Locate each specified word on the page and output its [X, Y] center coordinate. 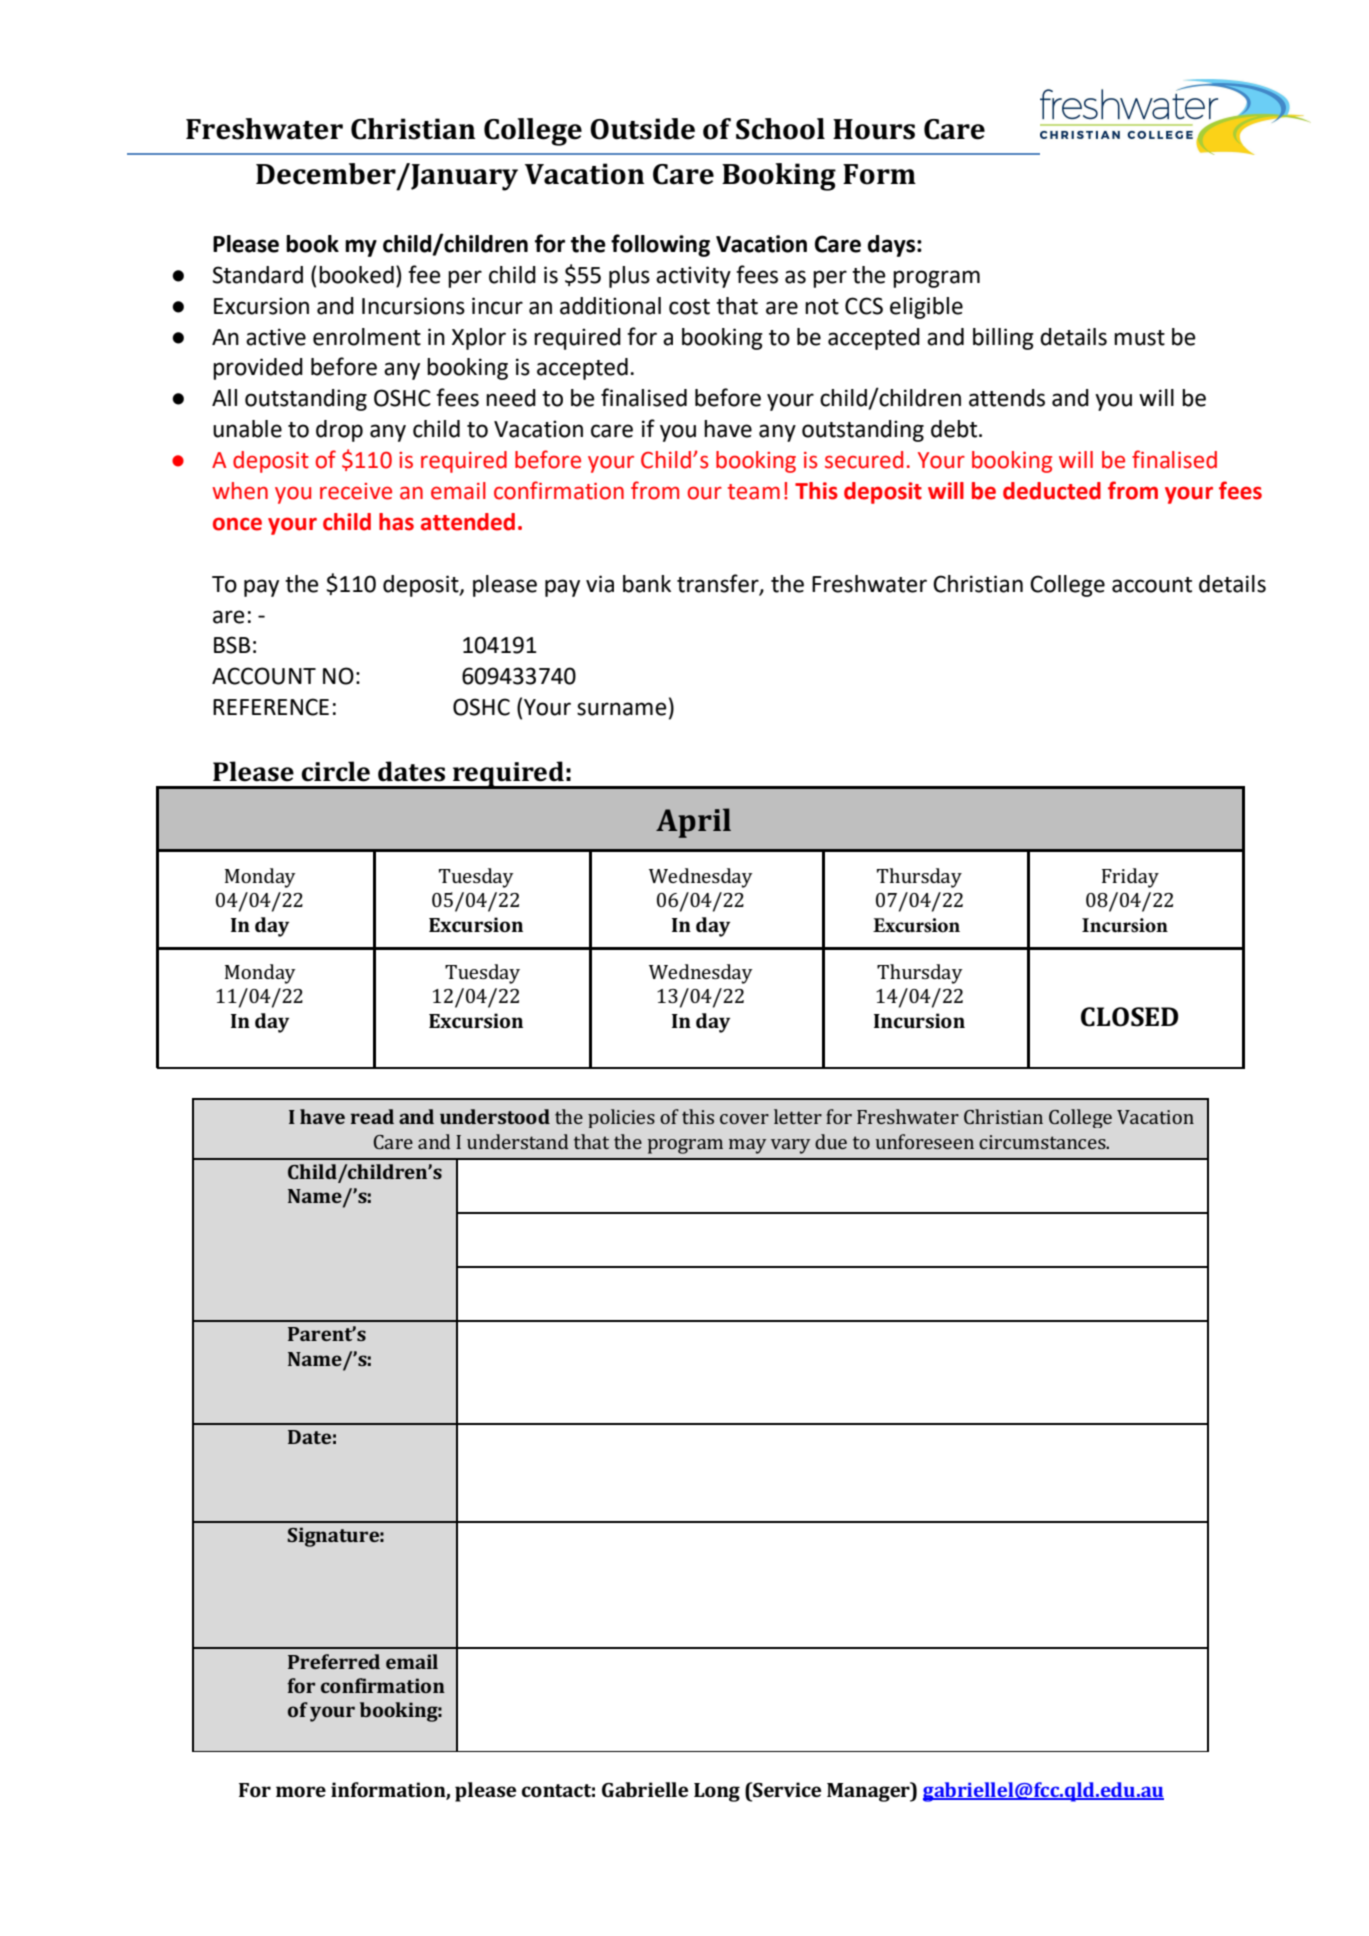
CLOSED [1129, 1017]
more [301, 1791]
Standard [257, 275]
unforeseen [925, 1141]
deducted [1052, 491]
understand [517, 1141]
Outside [642, 129]
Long [717, 1792]
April [693, 823]
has [396, 522]
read [372, 1116]
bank [647, 584]
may [747, 1146]
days [893, 246]
